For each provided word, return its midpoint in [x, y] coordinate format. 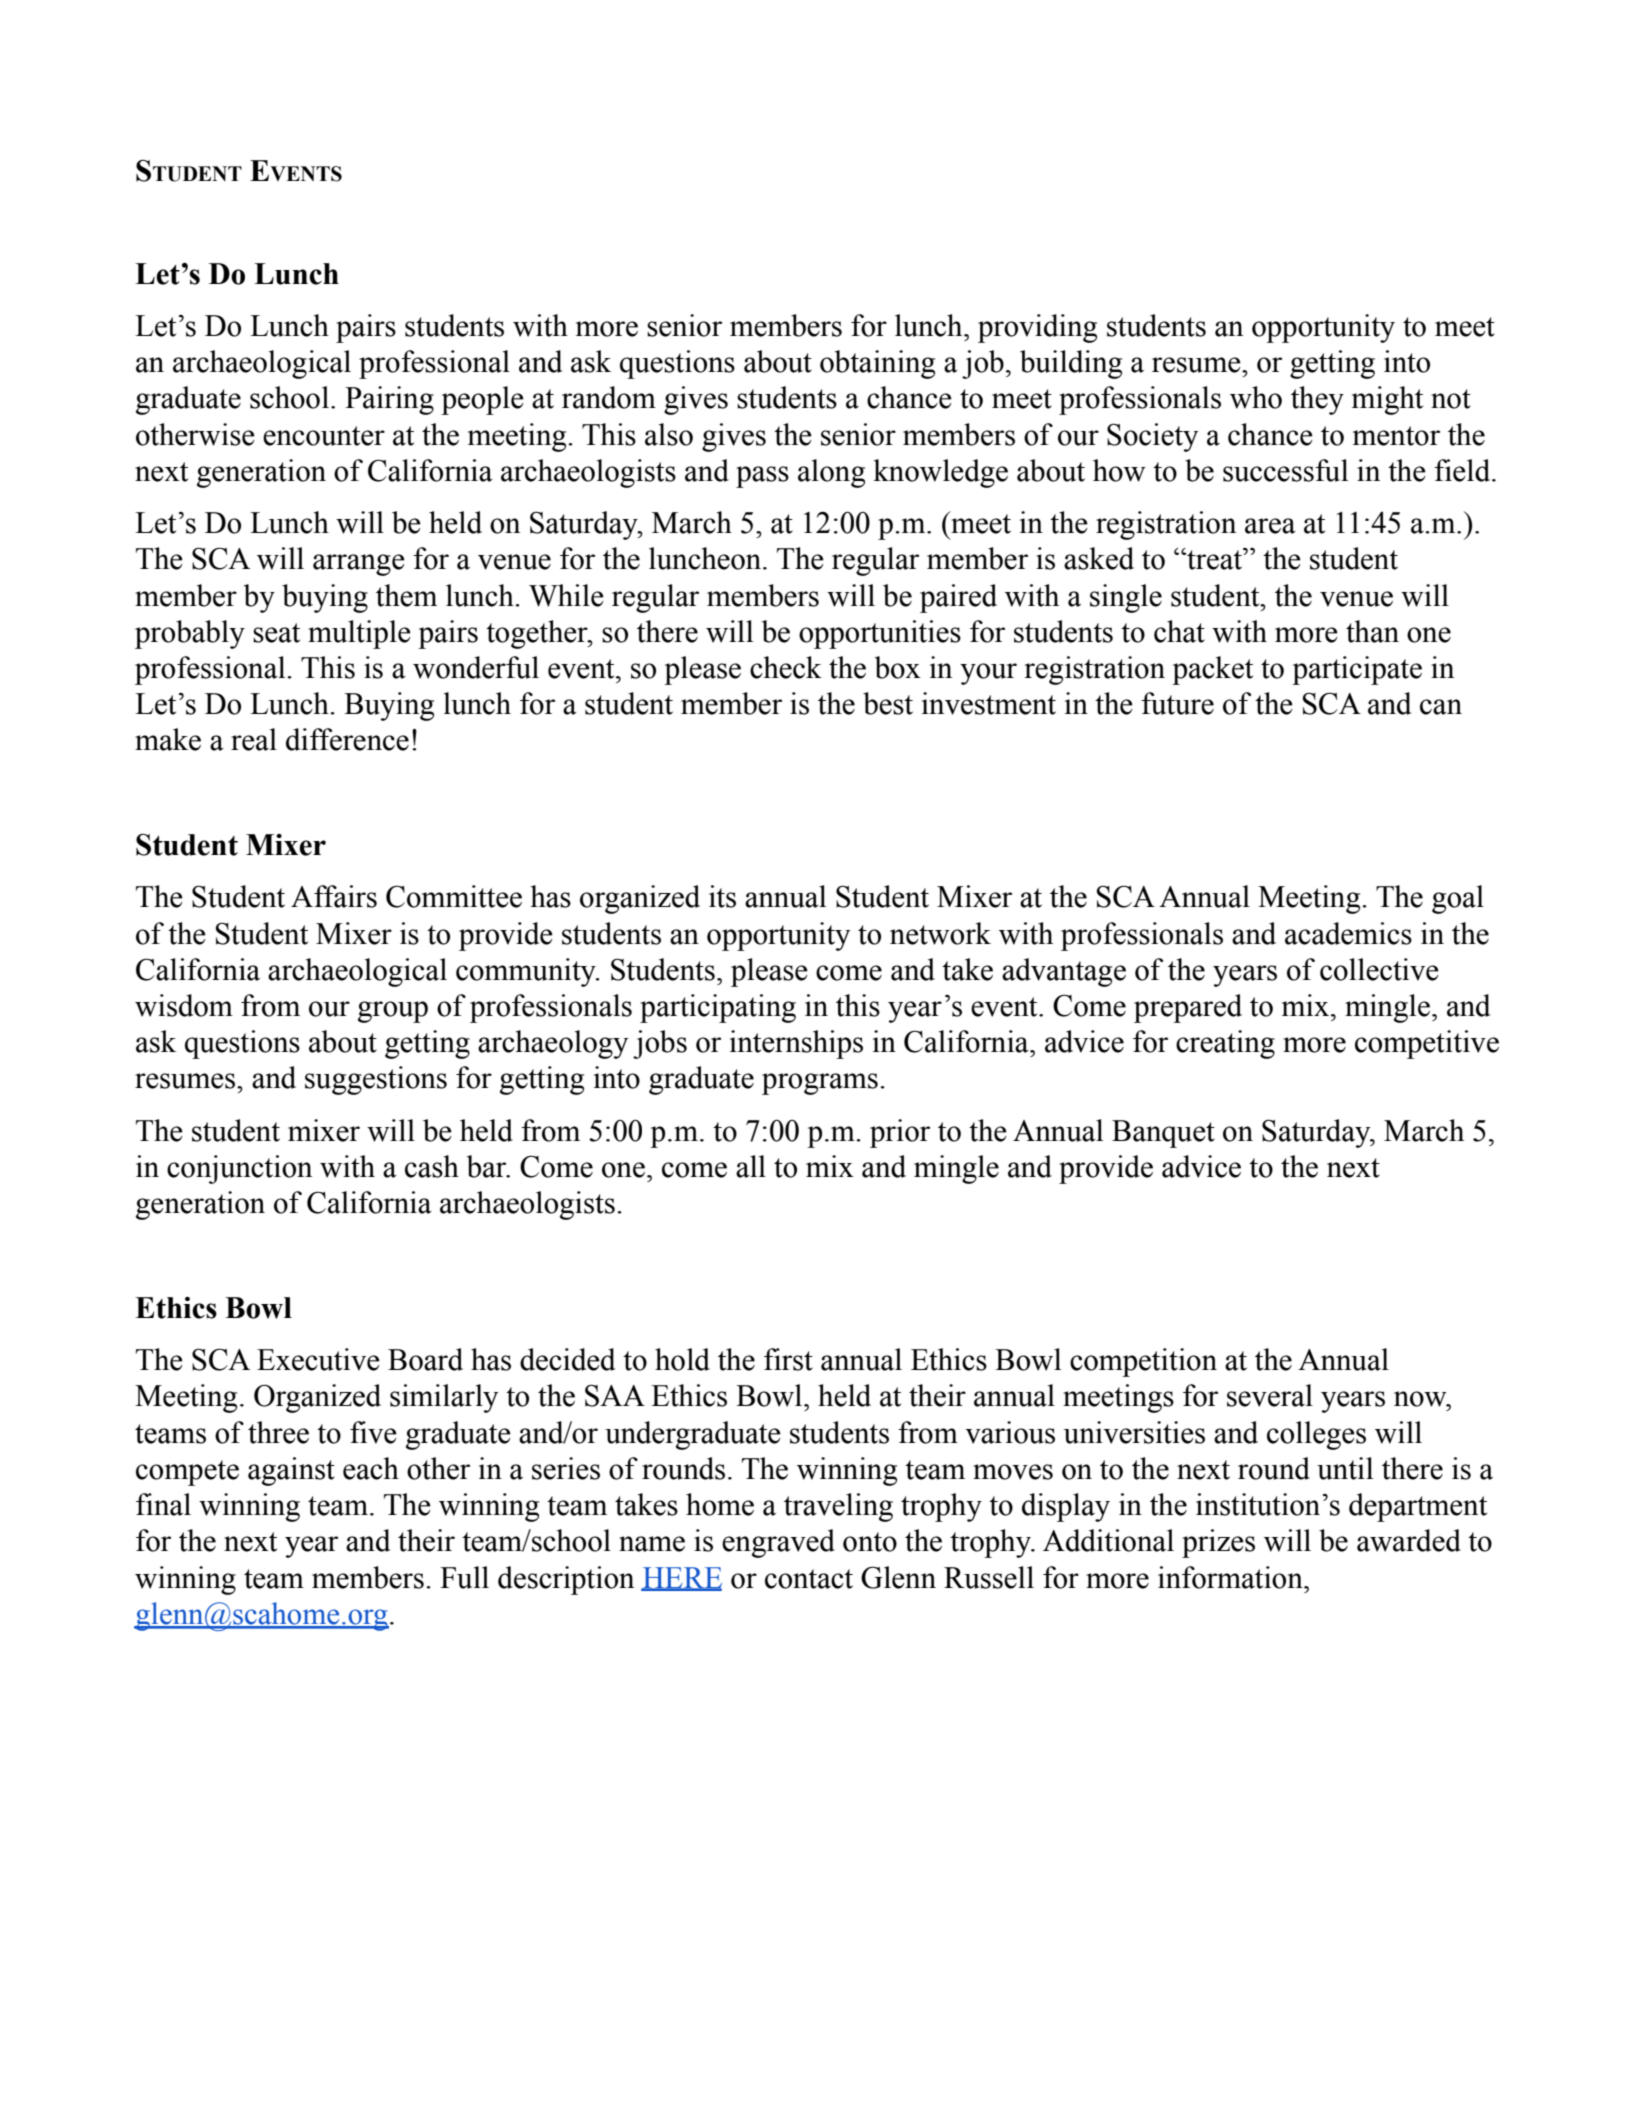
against [291, 1471]
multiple [359, 634]
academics [1348, 933]
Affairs [334, 896]
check [786, 667]
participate [1357, 670]
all [751, 1166]
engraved [778, 1543]
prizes [1218, 1543]
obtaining [877, 364]
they [1317, 400]
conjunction [239, 1169]
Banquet [1163, 1134]
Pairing [389, 400]
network [940, 933]
